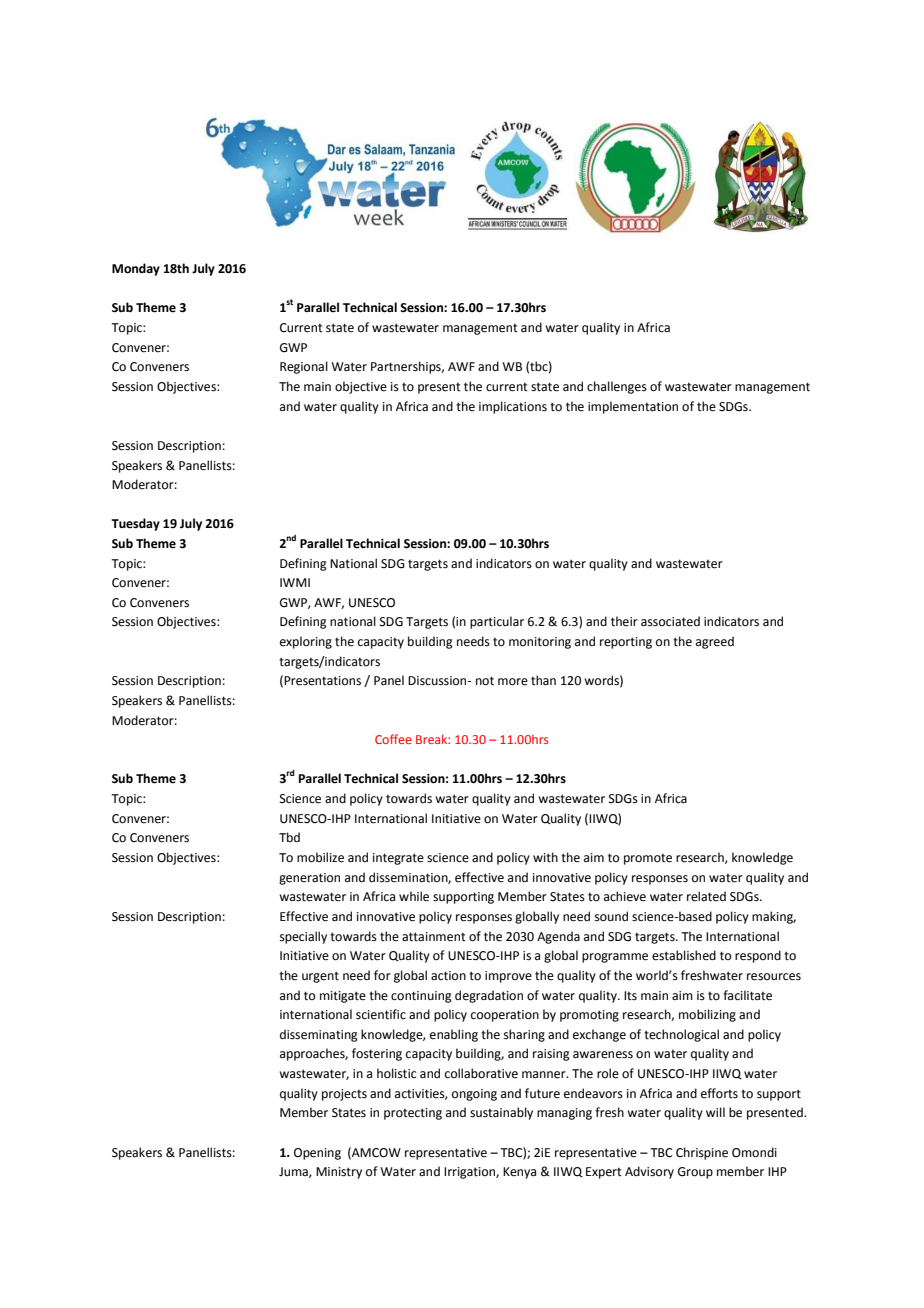 The image size is (924, 1308). Describe the element at coordinates (303, 937) in the screenshot. I see `specially` at that location.
